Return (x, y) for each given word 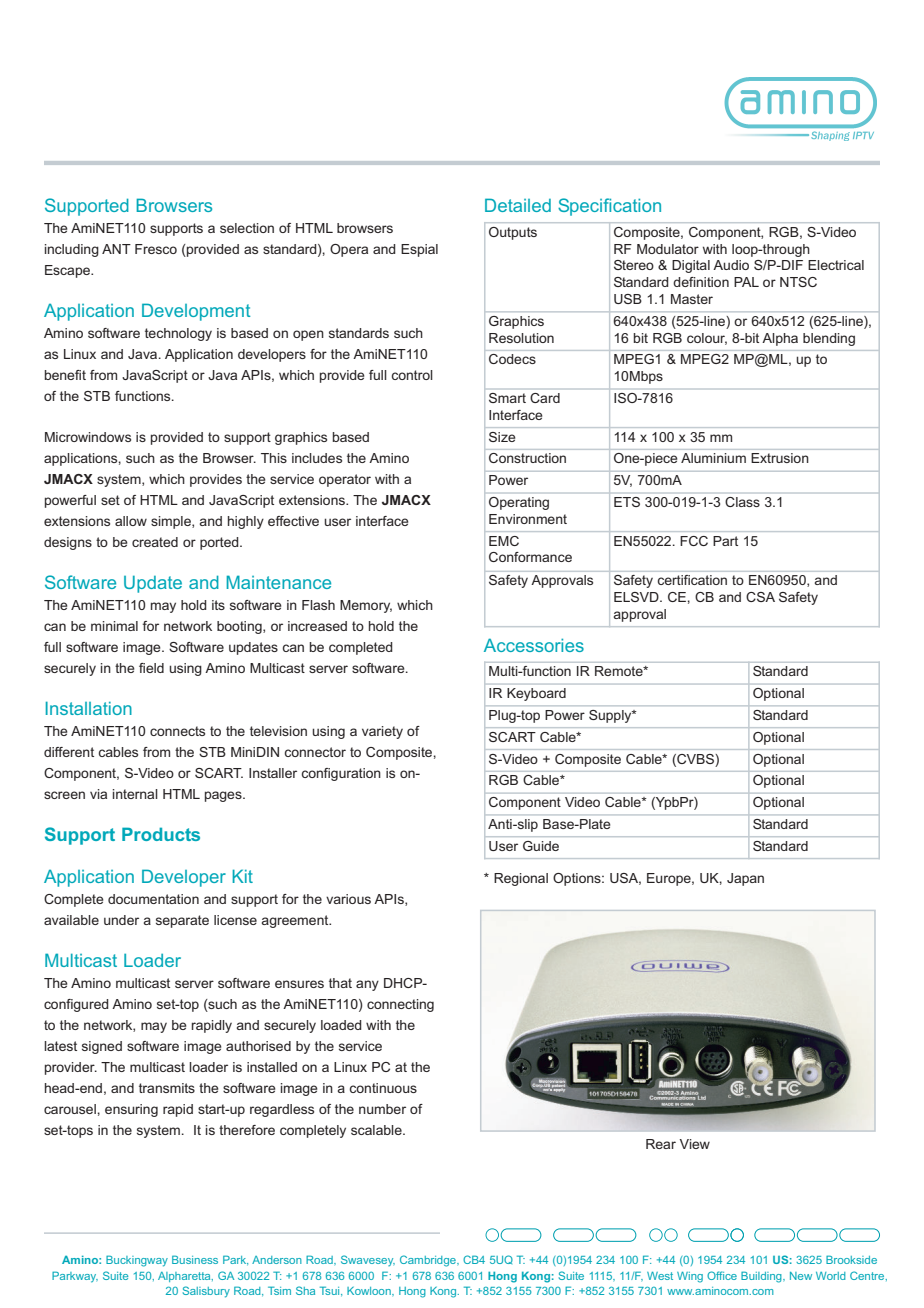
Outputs (513, 233)
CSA (760, 597)
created (155, 542)
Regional (521, 879)
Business (195, 1259)
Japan (745, 879)
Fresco (156, 249)
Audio (731, 265)
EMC (504, 541)
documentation (153, 899)
